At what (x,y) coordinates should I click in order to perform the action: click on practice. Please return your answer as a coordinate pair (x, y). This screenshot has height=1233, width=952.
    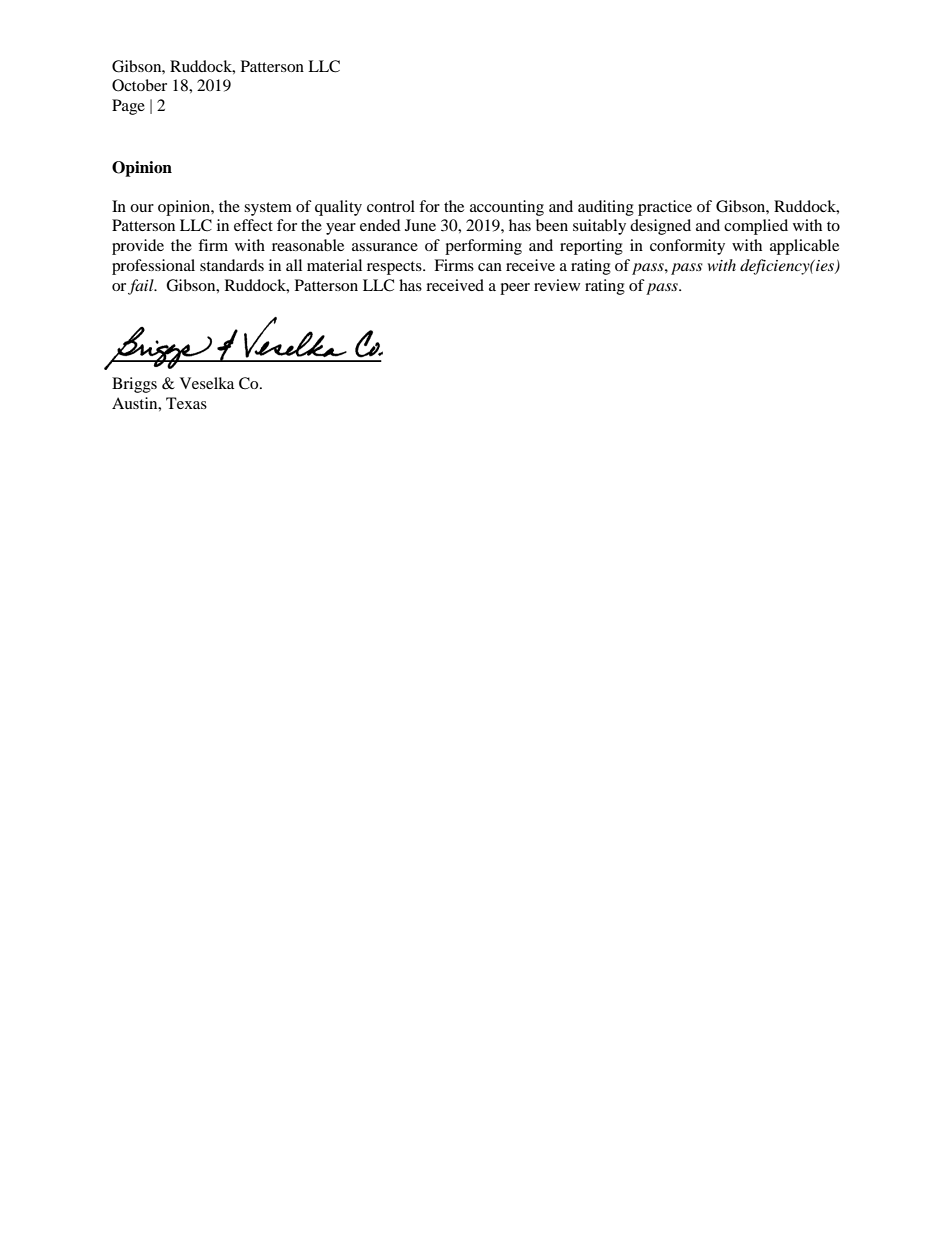
    Looking at the image, I should click on (665, 208).
